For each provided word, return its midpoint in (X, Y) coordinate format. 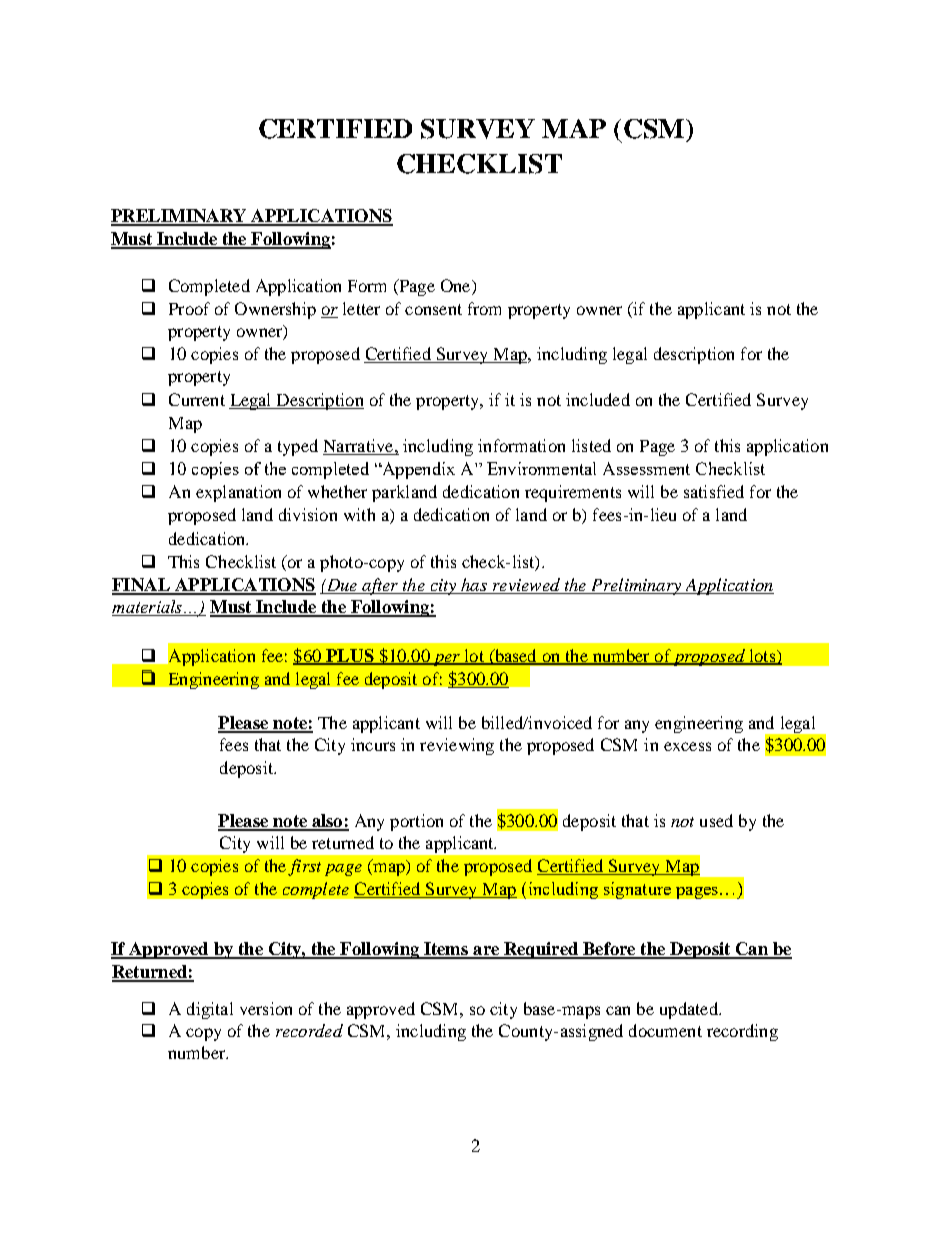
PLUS (350, 657)
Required (541, 950)
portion (416, 822)
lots (762, 656)
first (304, 867)
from (484, 308)
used (716, 820)
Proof (189, 308)
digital (210, 1010)
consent (433, 309)
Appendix (417, 470)
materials (148, 608)
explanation (238, 493)
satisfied (714, 491)
